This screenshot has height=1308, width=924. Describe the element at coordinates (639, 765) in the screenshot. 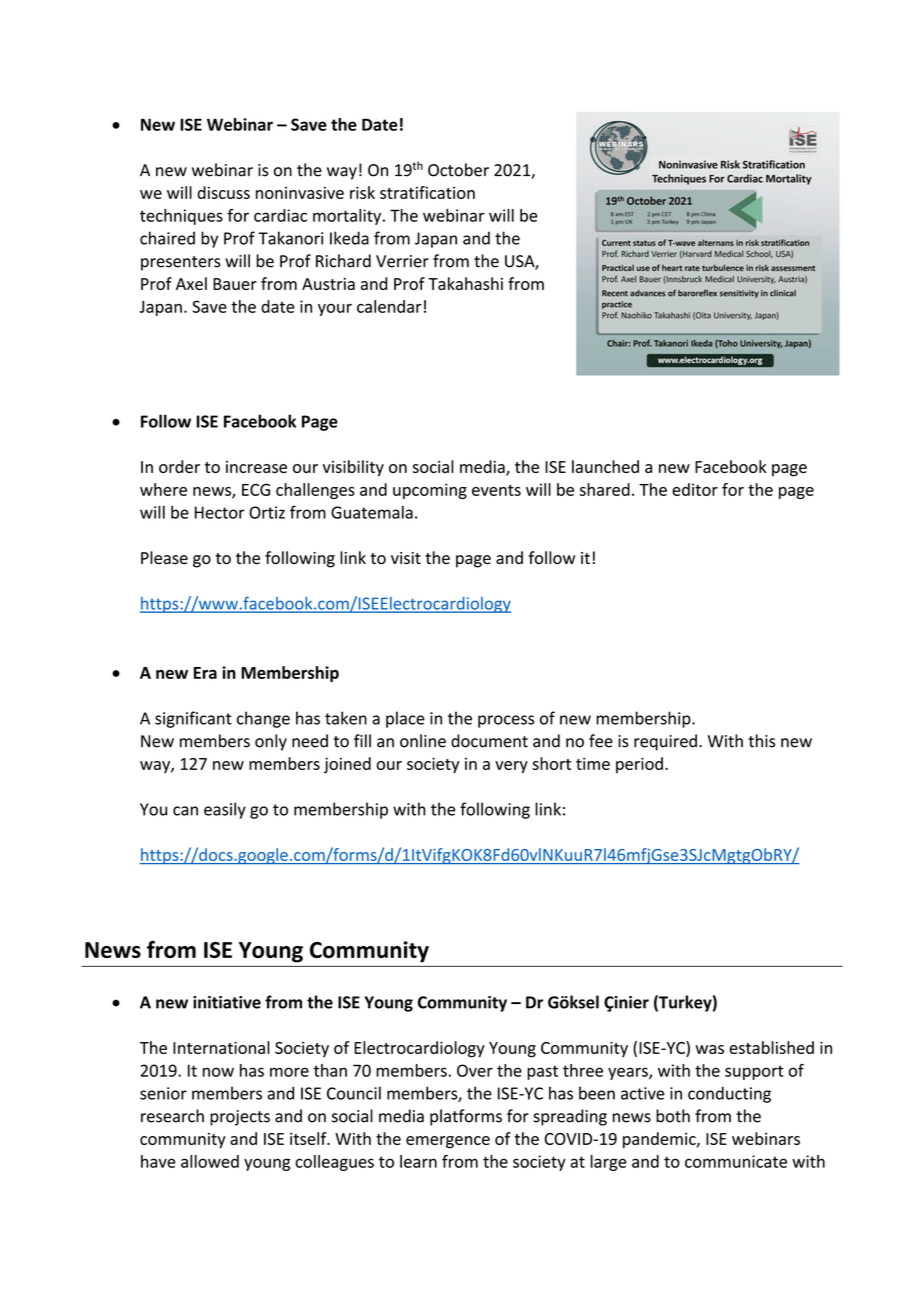

I see `period` at that location.
